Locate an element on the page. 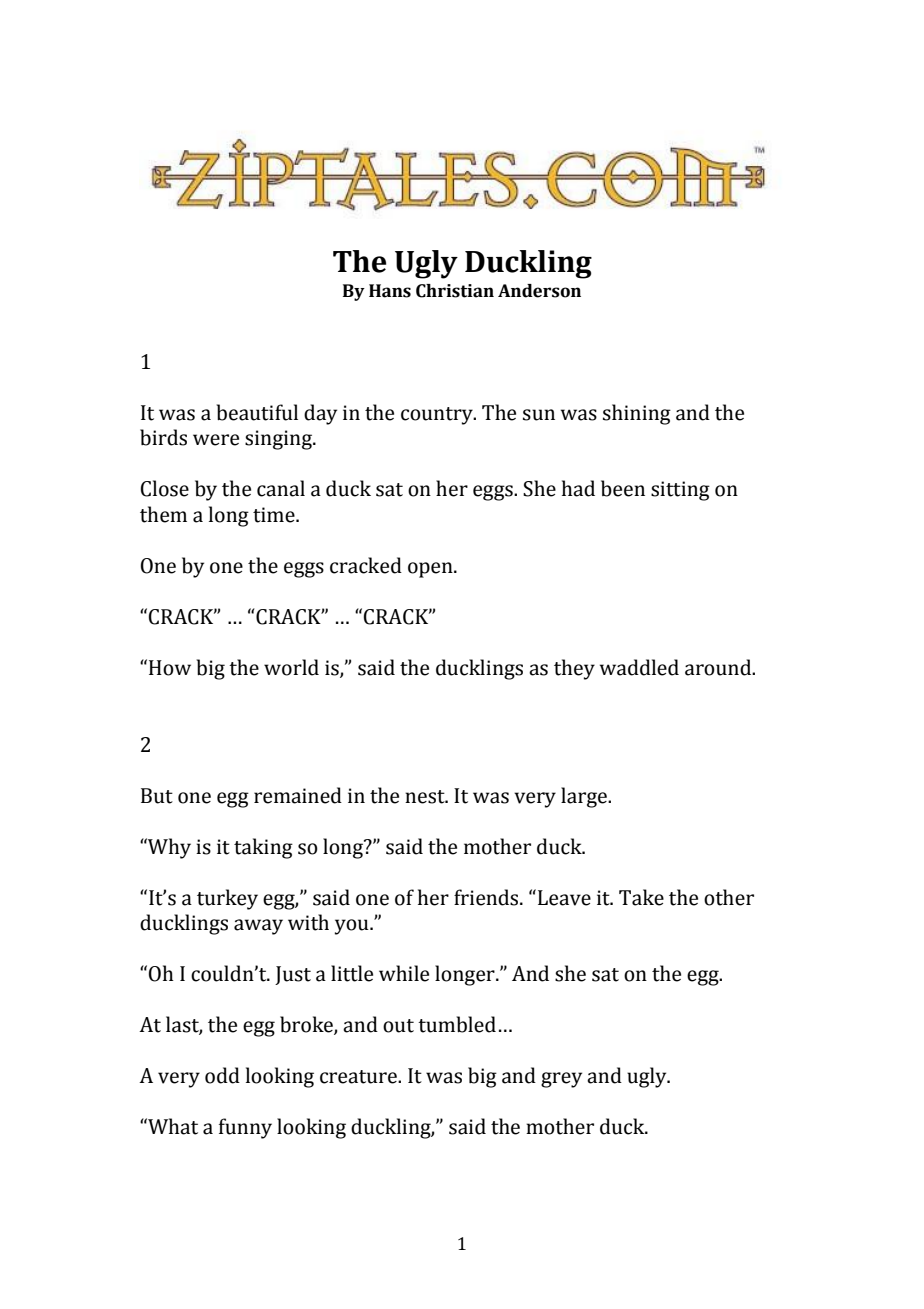  Anderson is located at coordinates (539, 291).
